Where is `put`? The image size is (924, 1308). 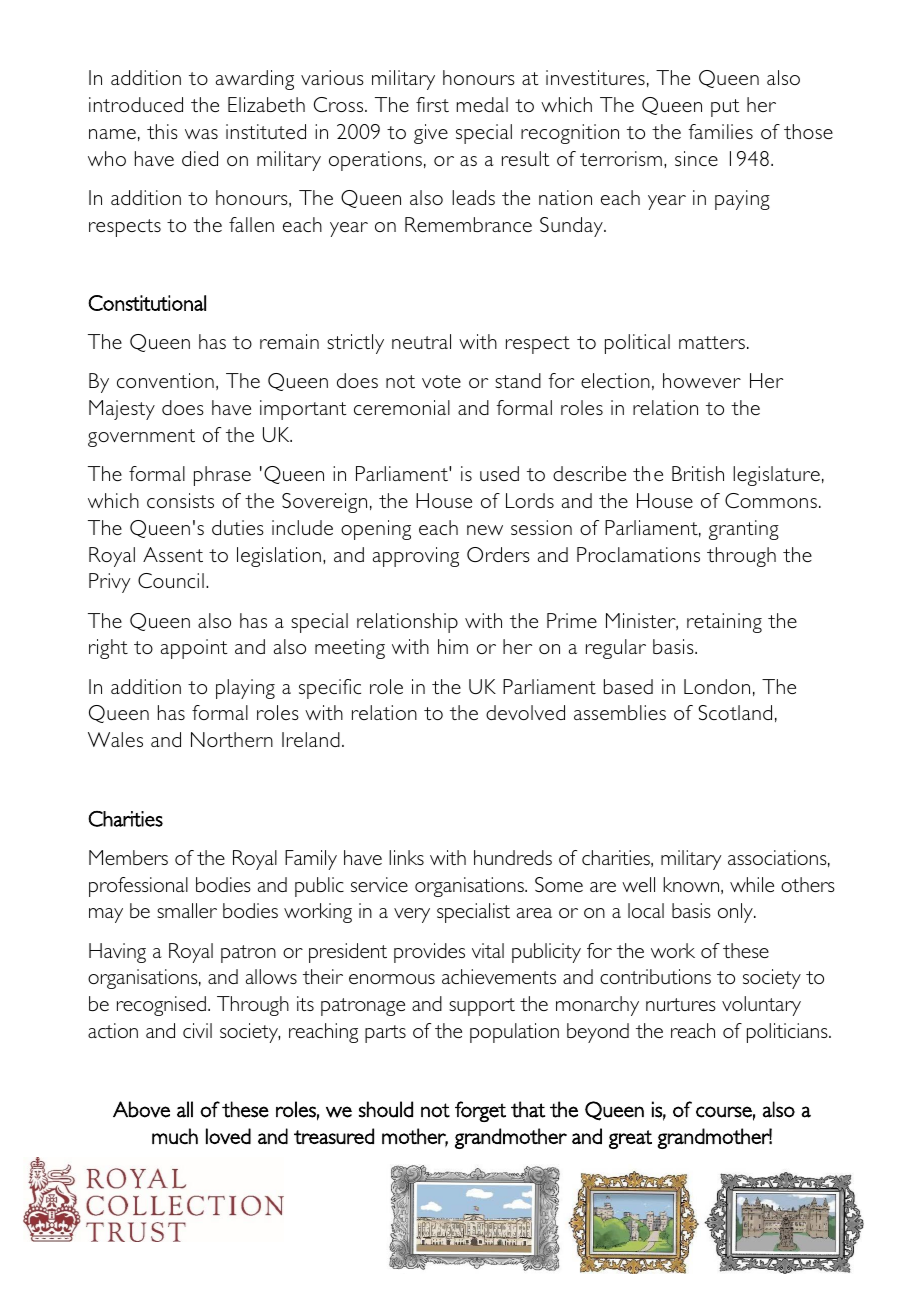 put is located at coordinates (725, 108).
